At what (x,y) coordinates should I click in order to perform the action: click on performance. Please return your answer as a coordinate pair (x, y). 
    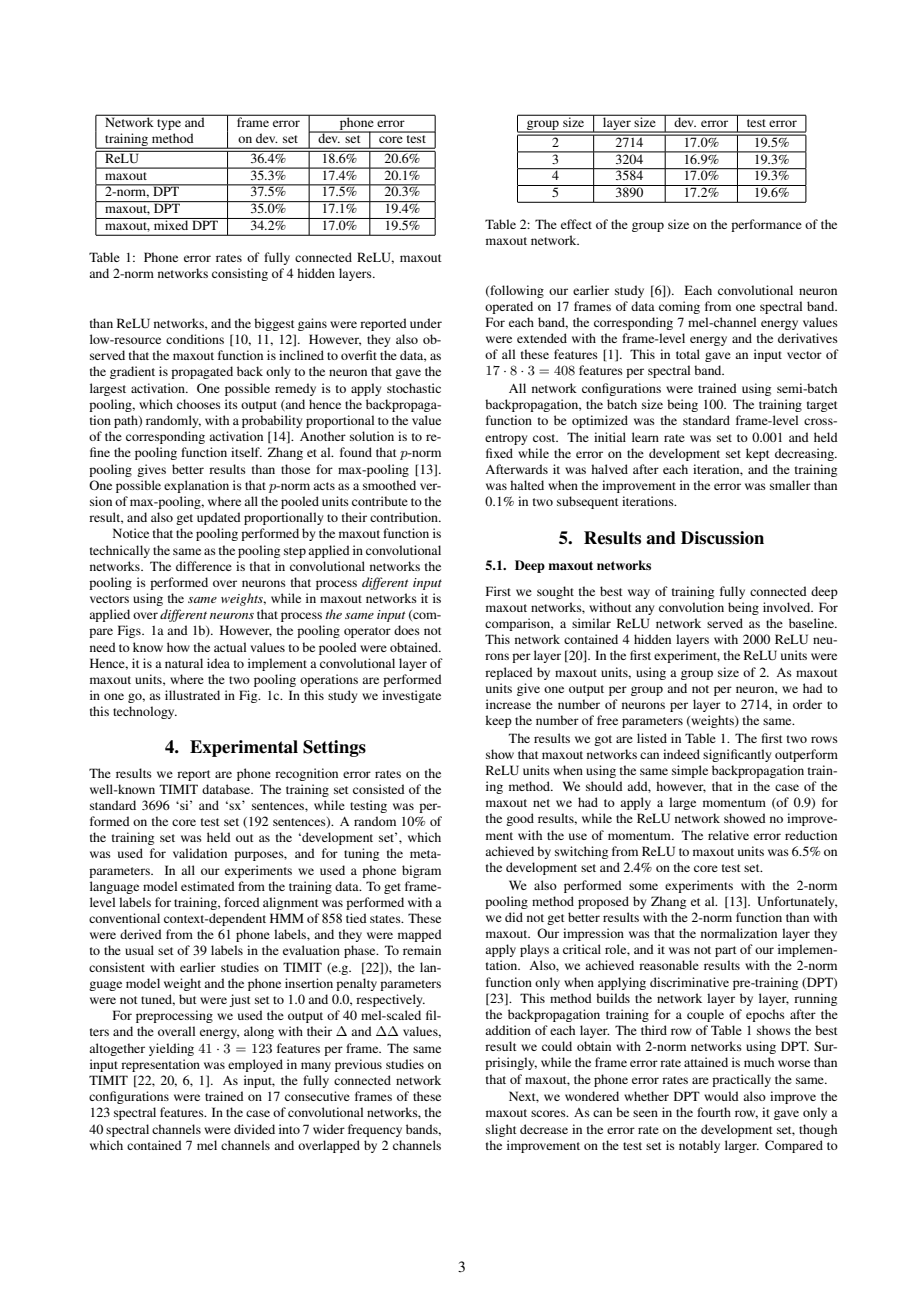
    Looking at the image, I should click on (766, 225).
